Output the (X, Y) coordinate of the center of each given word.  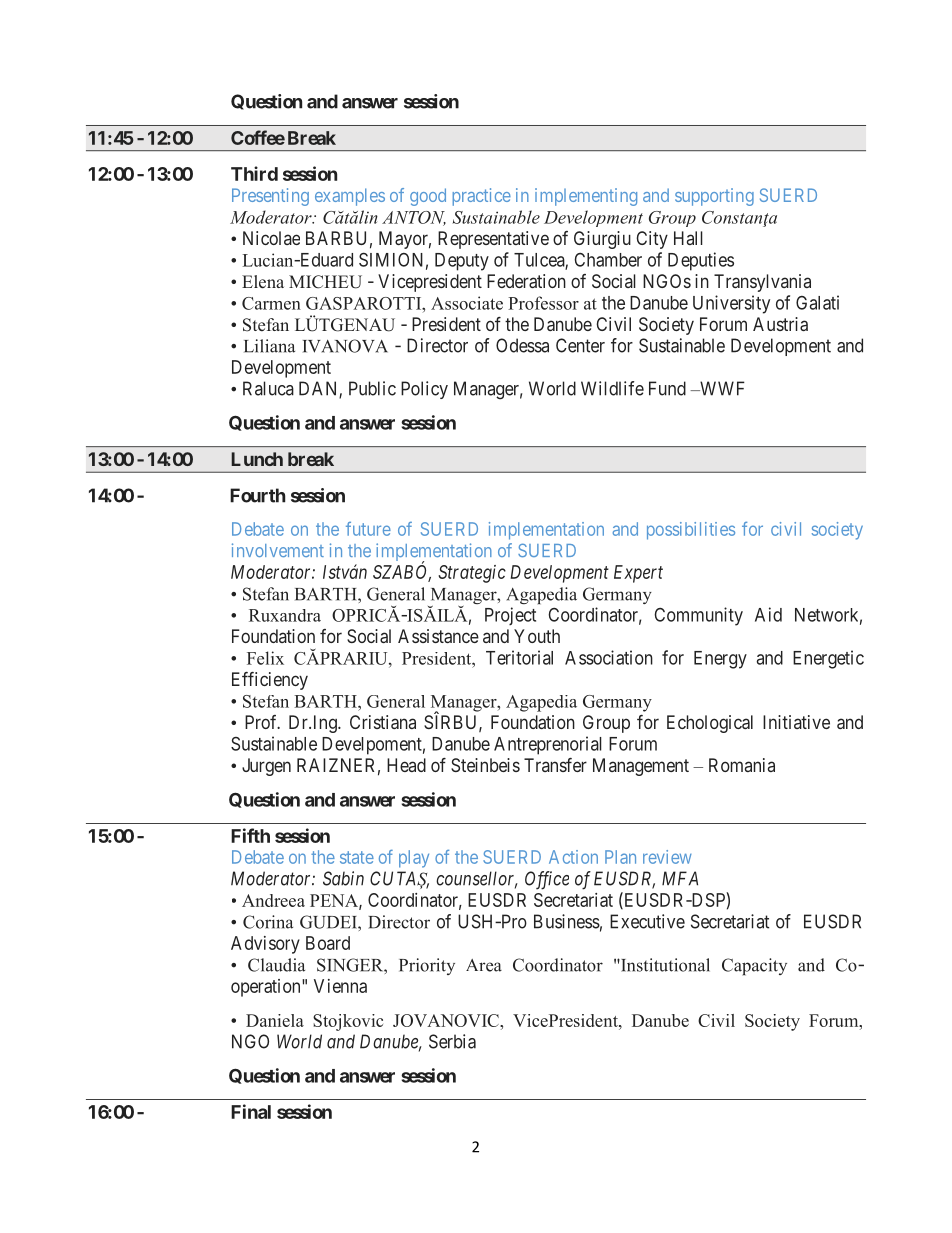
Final (251, 1111)
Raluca (268, 388)
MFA (680, 878)
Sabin (343, 878)
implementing (586, 197)
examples (350, 197)
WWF (721, 388)
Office (547, 880)
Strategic (472, 574)
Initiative (796, 722)
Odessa (522, 345)
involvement (278, 550)
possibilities (691, 531)
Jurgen (266, 767)
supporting (714, 197)
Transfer (555, 765)
